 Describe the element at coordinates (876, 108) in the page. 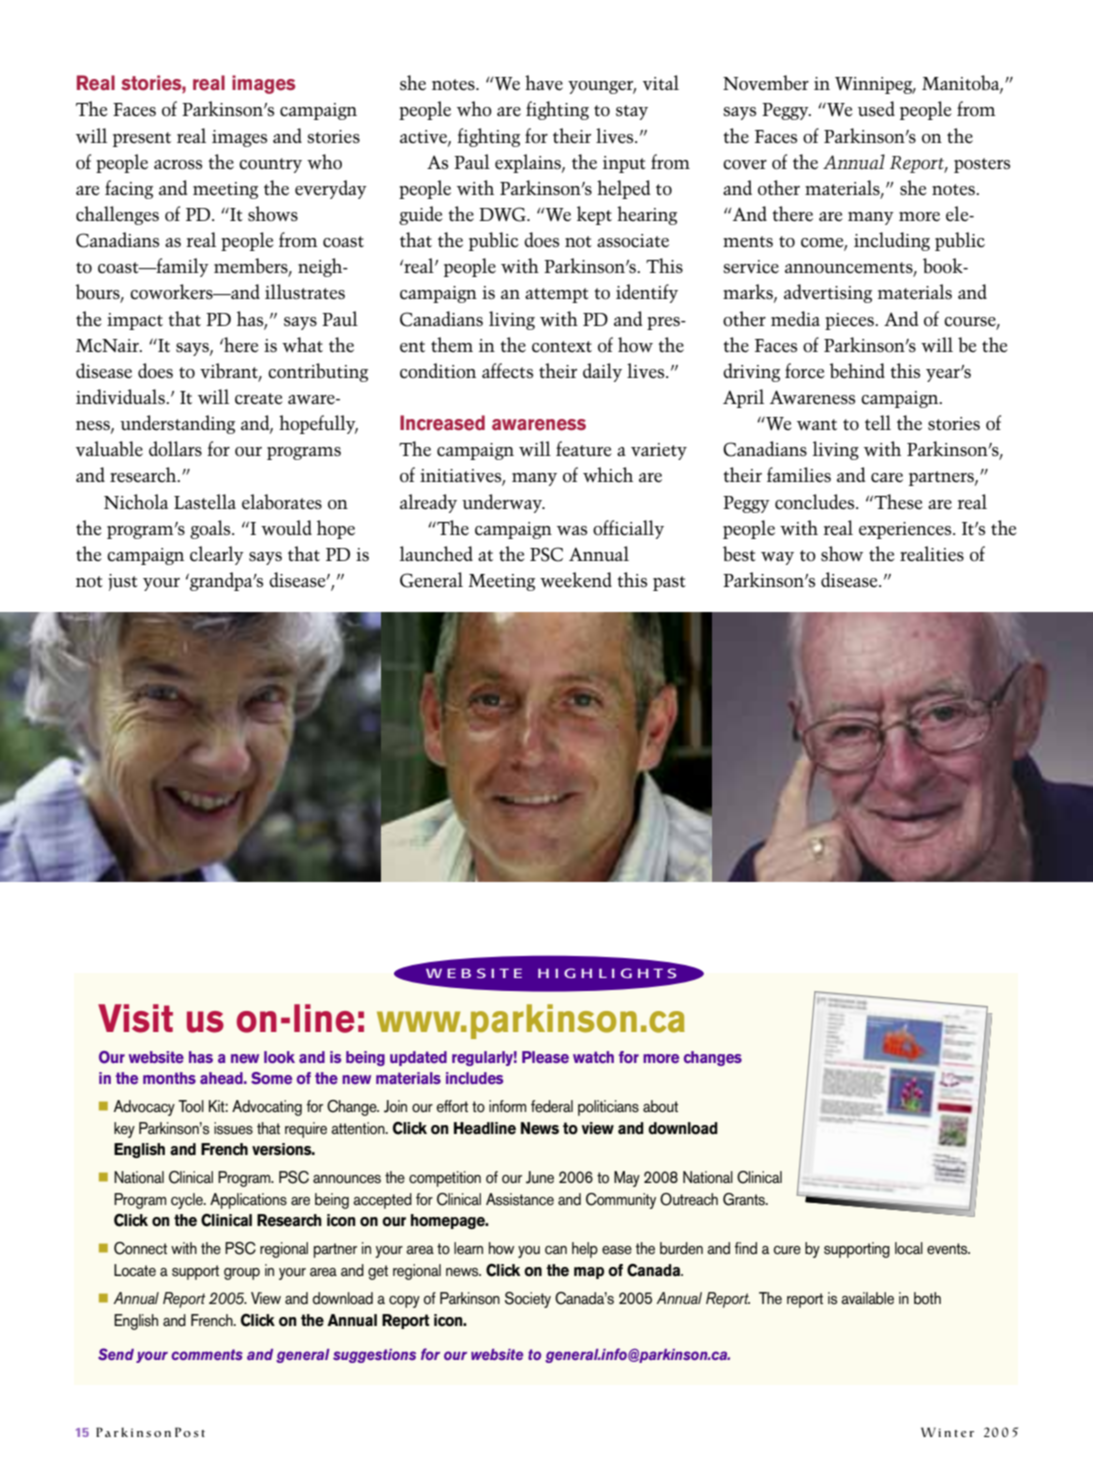

I see `used` at that location.
